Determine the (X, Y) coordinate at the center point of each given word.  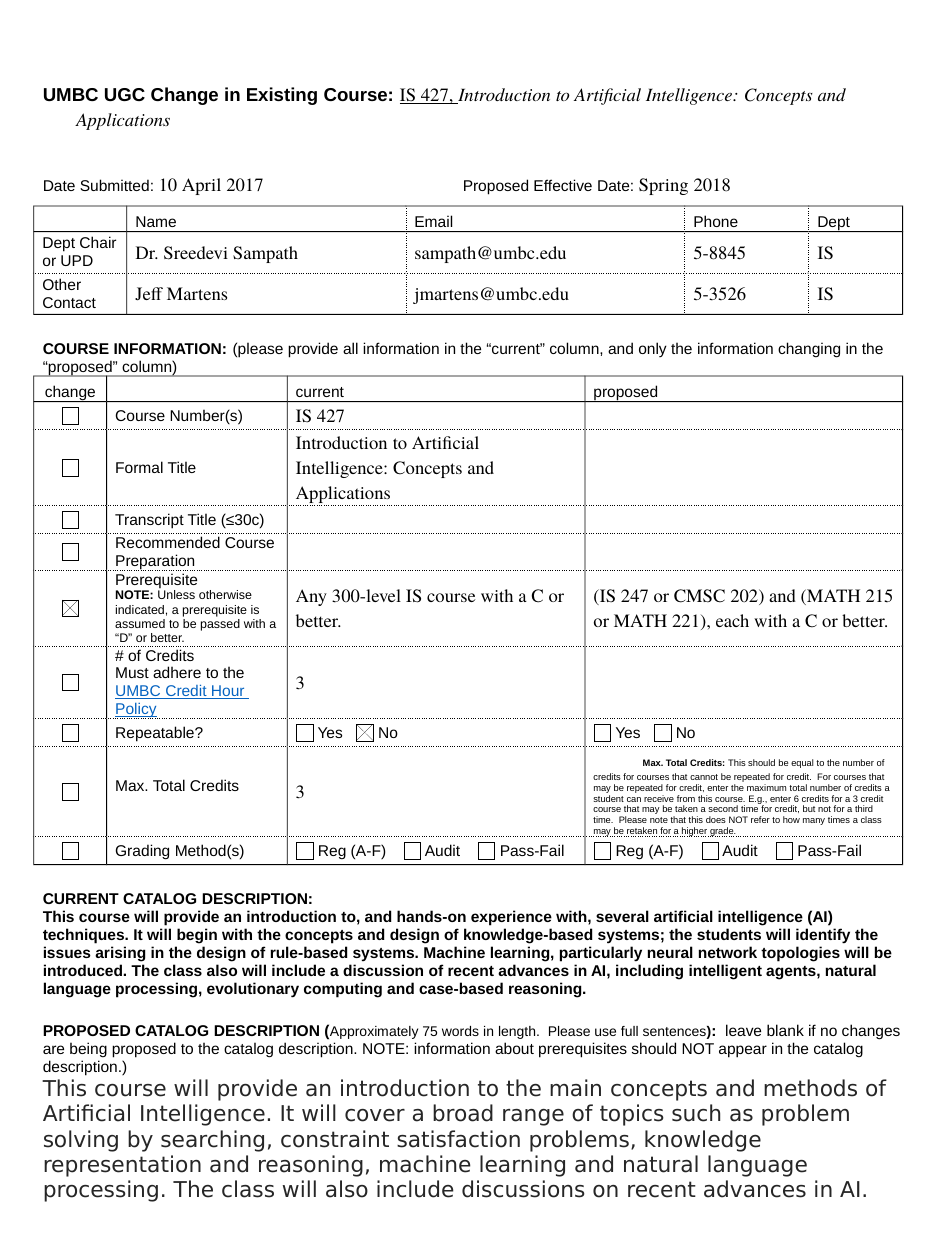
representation (122, 1166)
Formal (139, 467)
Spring (663, 186)
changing (809, 350)
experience (511, 918)
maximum (766, 787)
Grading (142, 852)
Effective (563, 185)
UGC (125, 94)
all (350, 348)
